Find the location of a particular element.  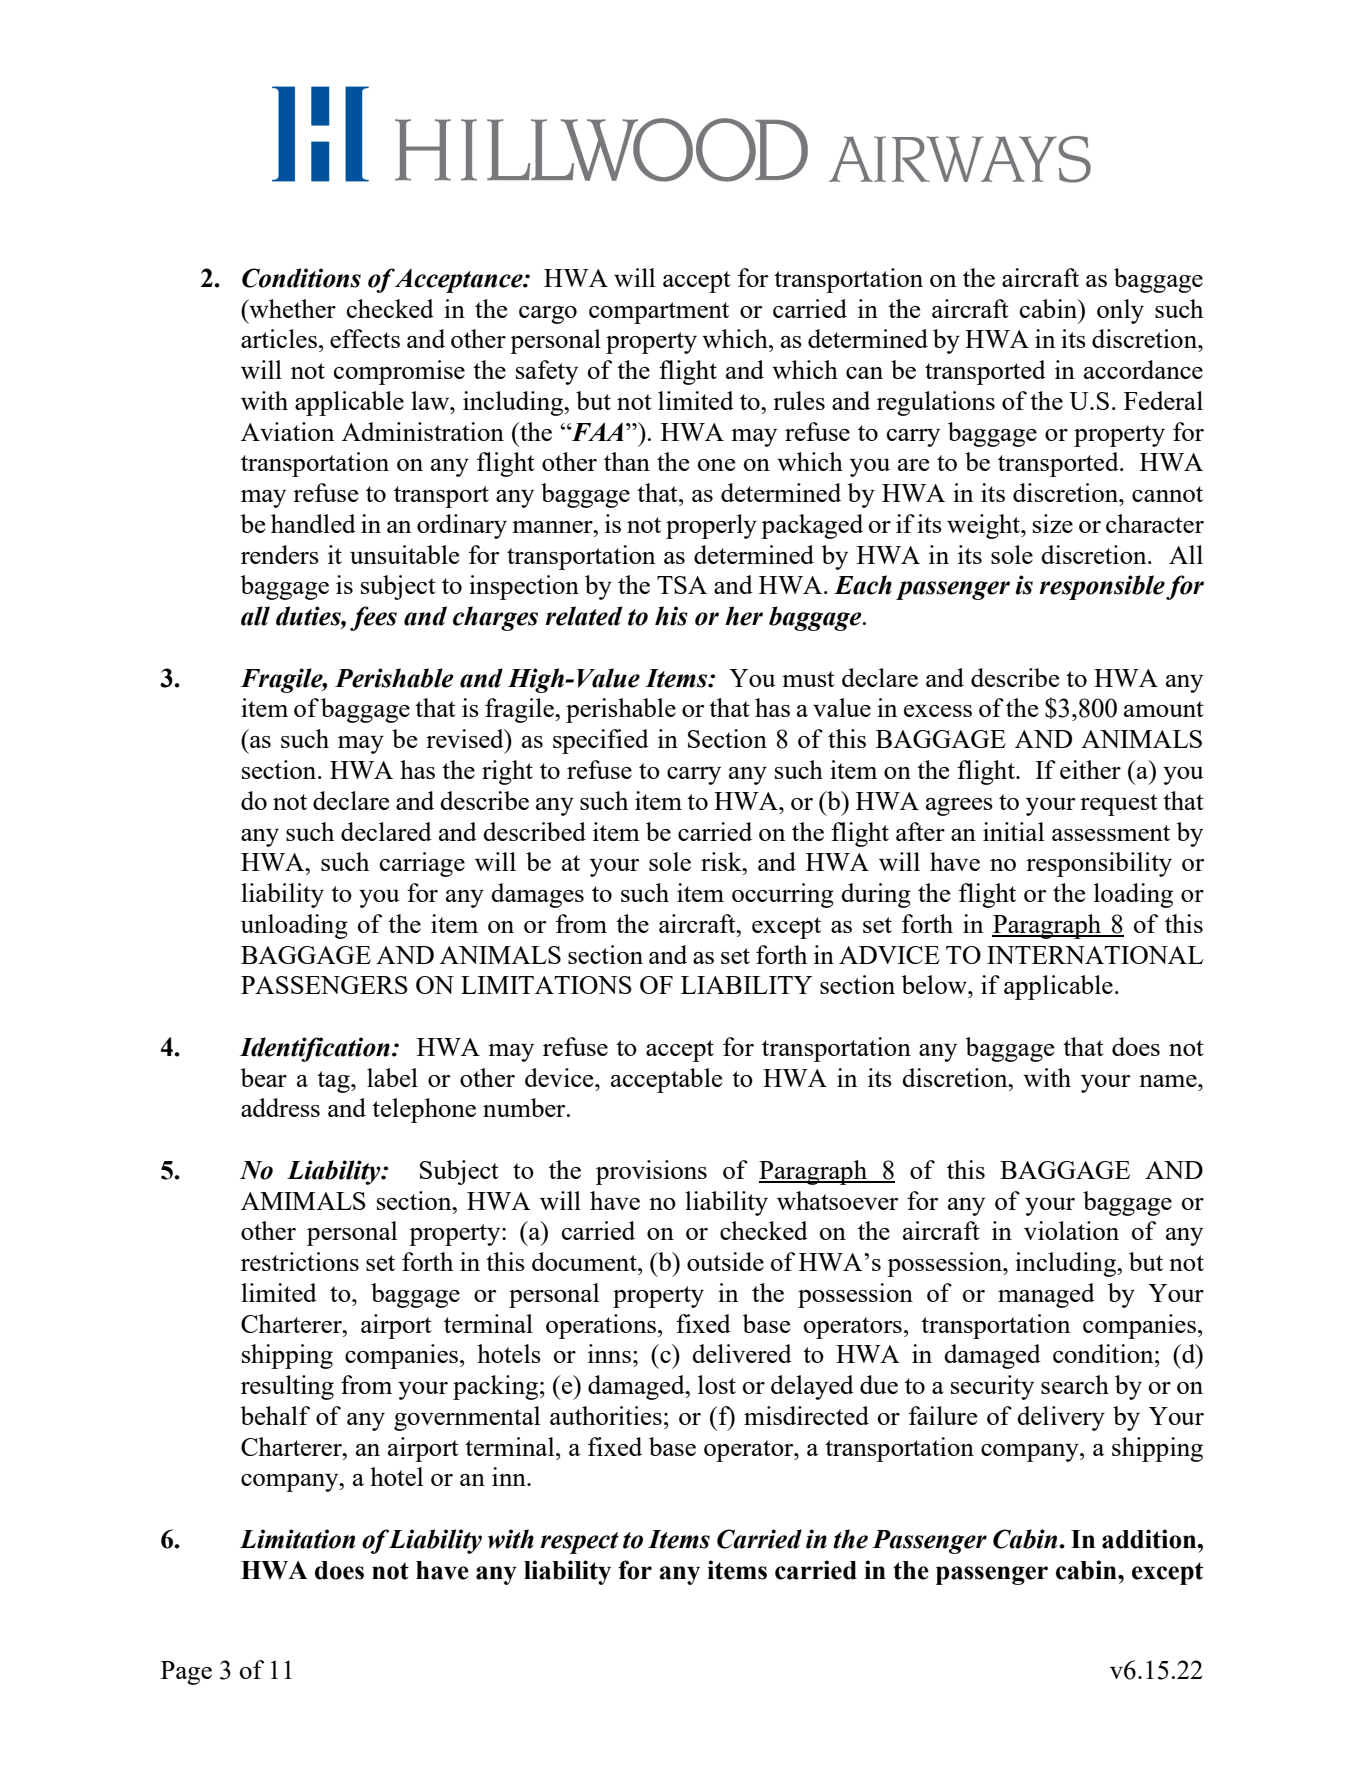

delivery is located at coordinates (1061, 1418).
